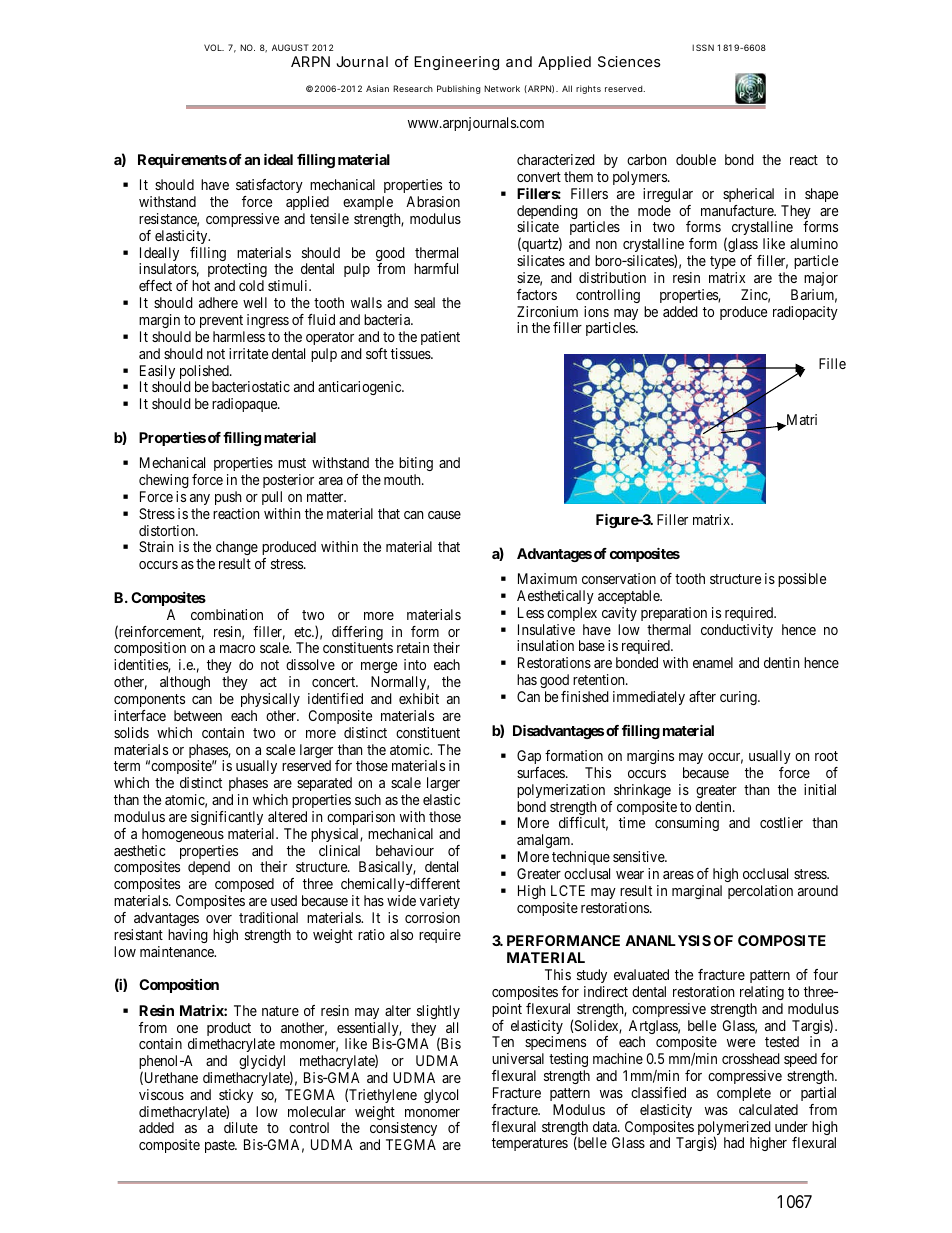 The height and width of the screenshot is (1233, 952). Describe the element at coordinates (821, 279) in the screenshot. I see `major` at that location.
